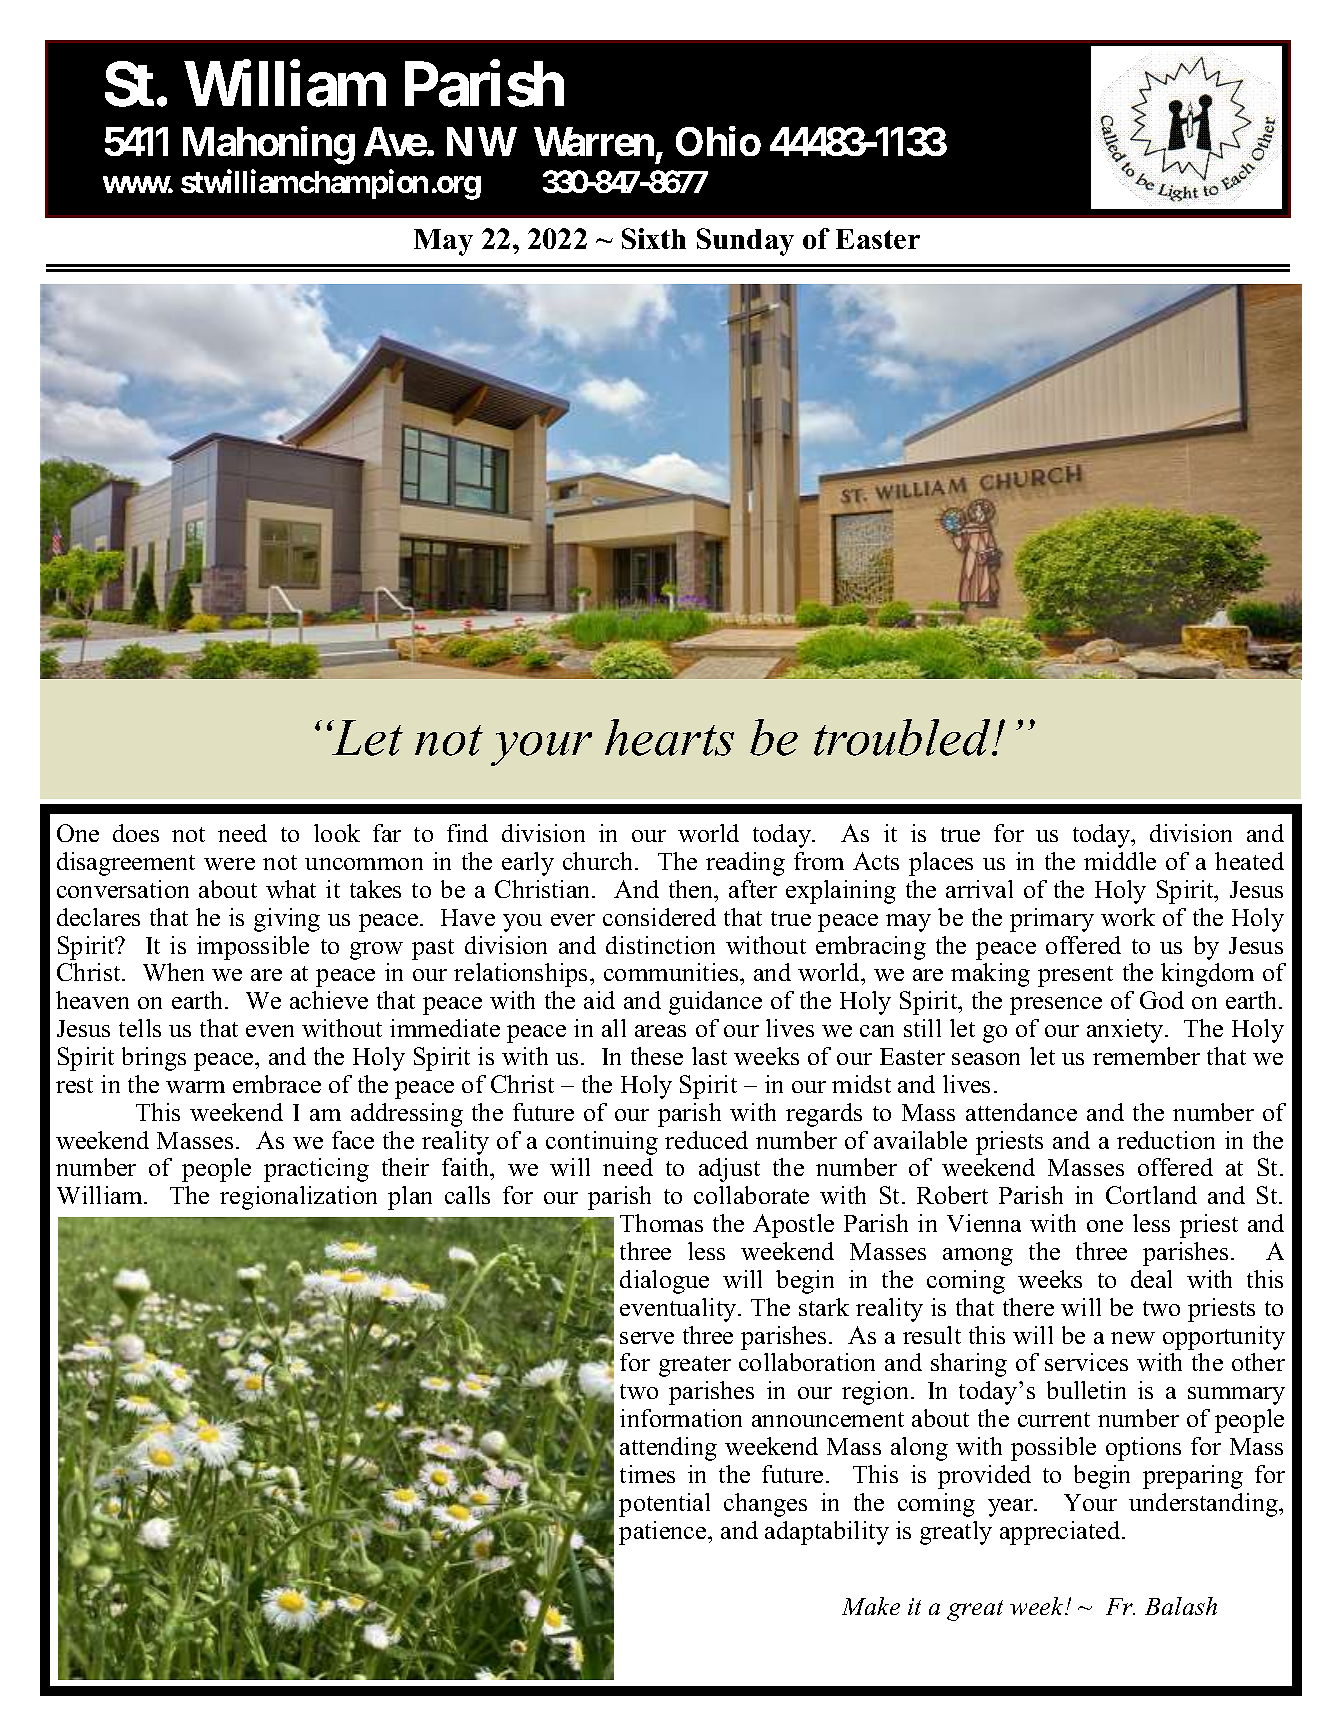  What do you see at coordinates (664, 1533) in the document?
I see `patience` at bounding box center [664, 1533].
